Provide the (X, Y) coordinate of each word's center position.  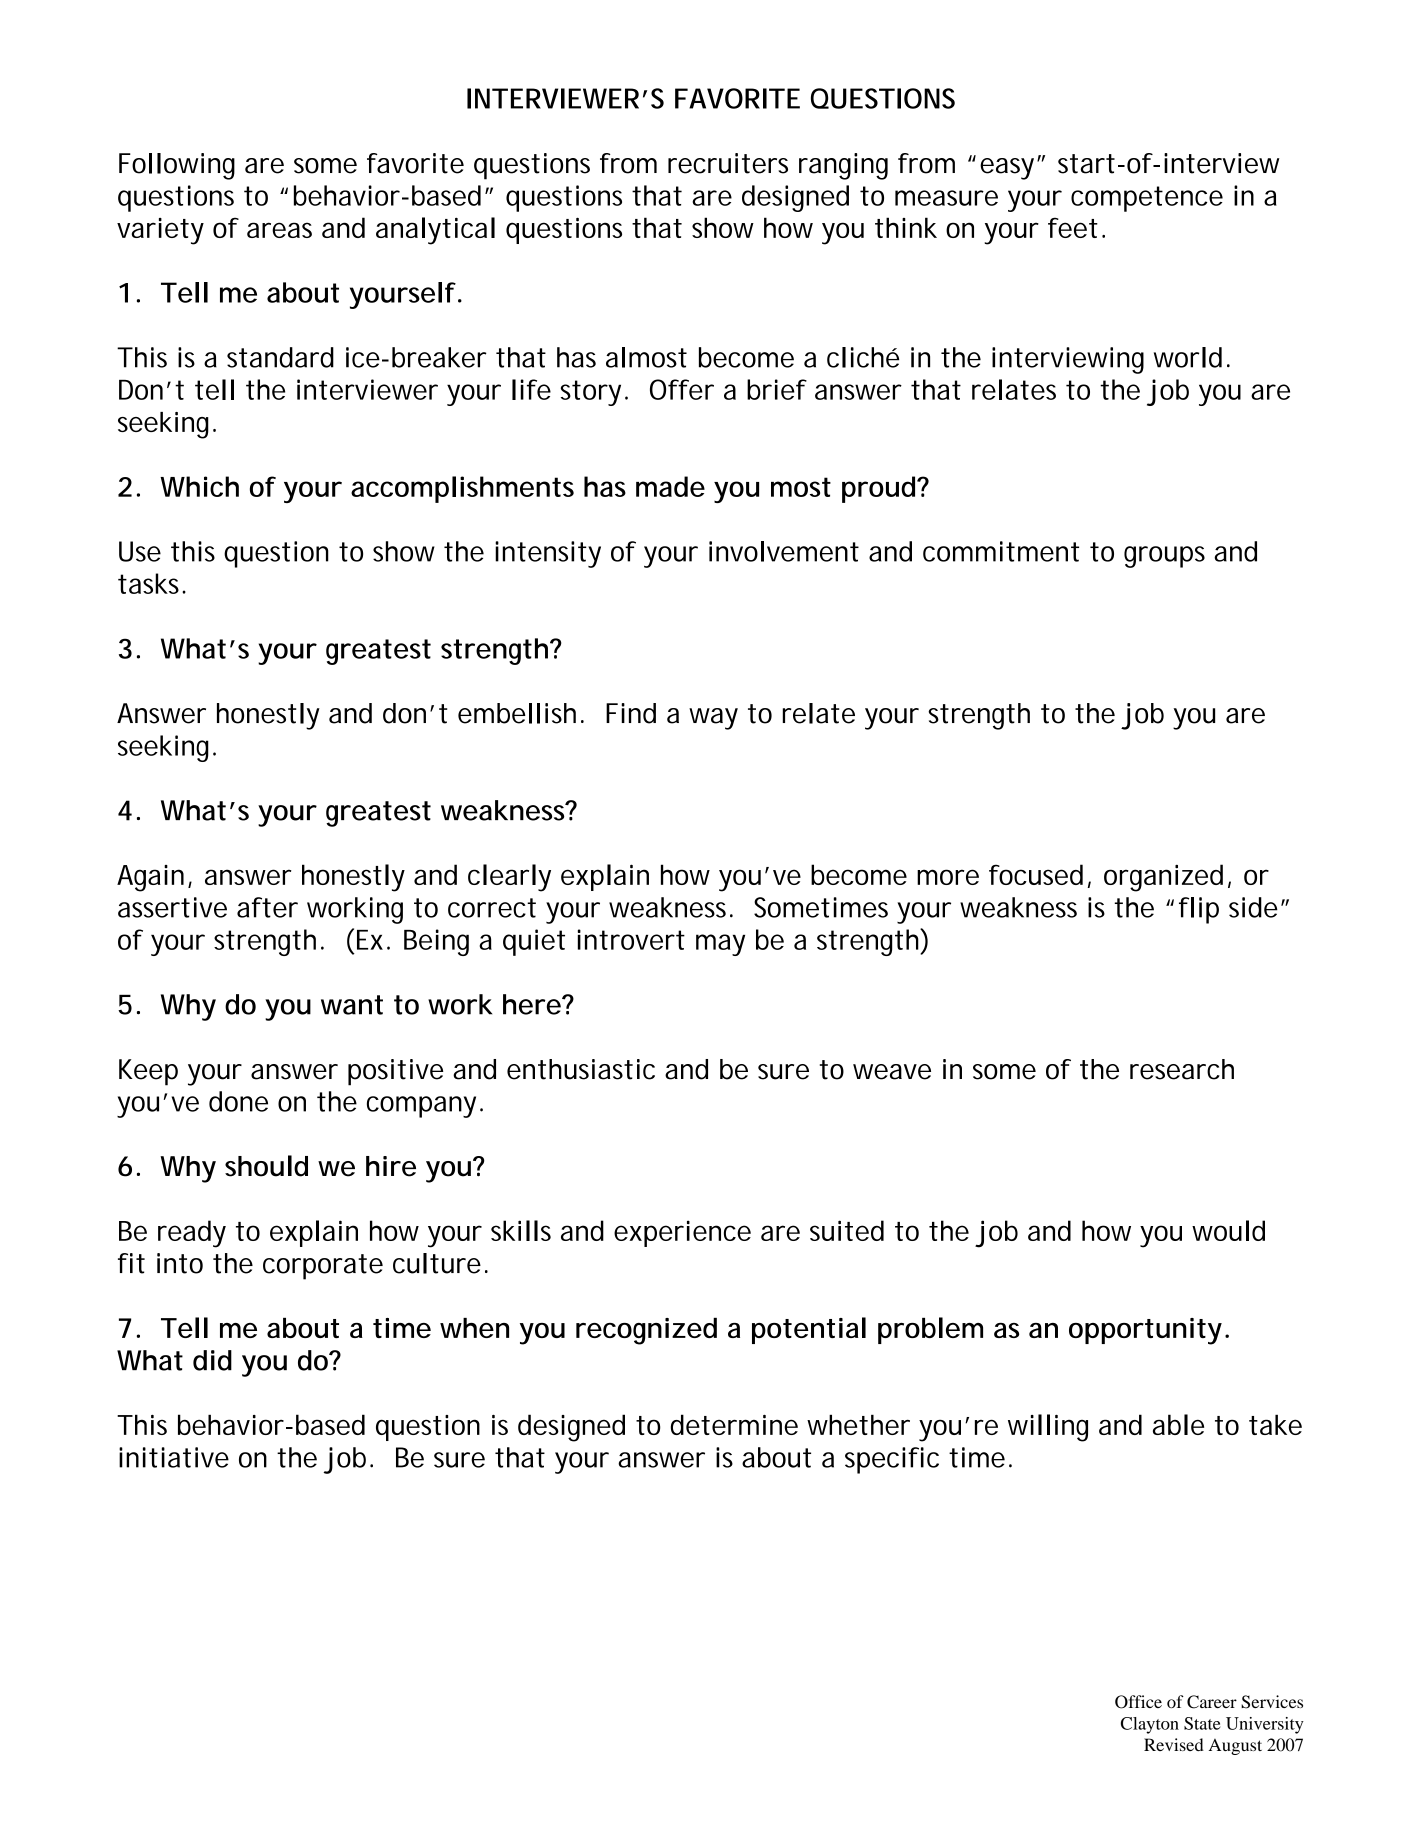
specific (892, 1460)
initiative (174, 1457)
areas (279, 230)
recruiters (728, 163)
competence (1147, 199)
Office (1138, 1702)
